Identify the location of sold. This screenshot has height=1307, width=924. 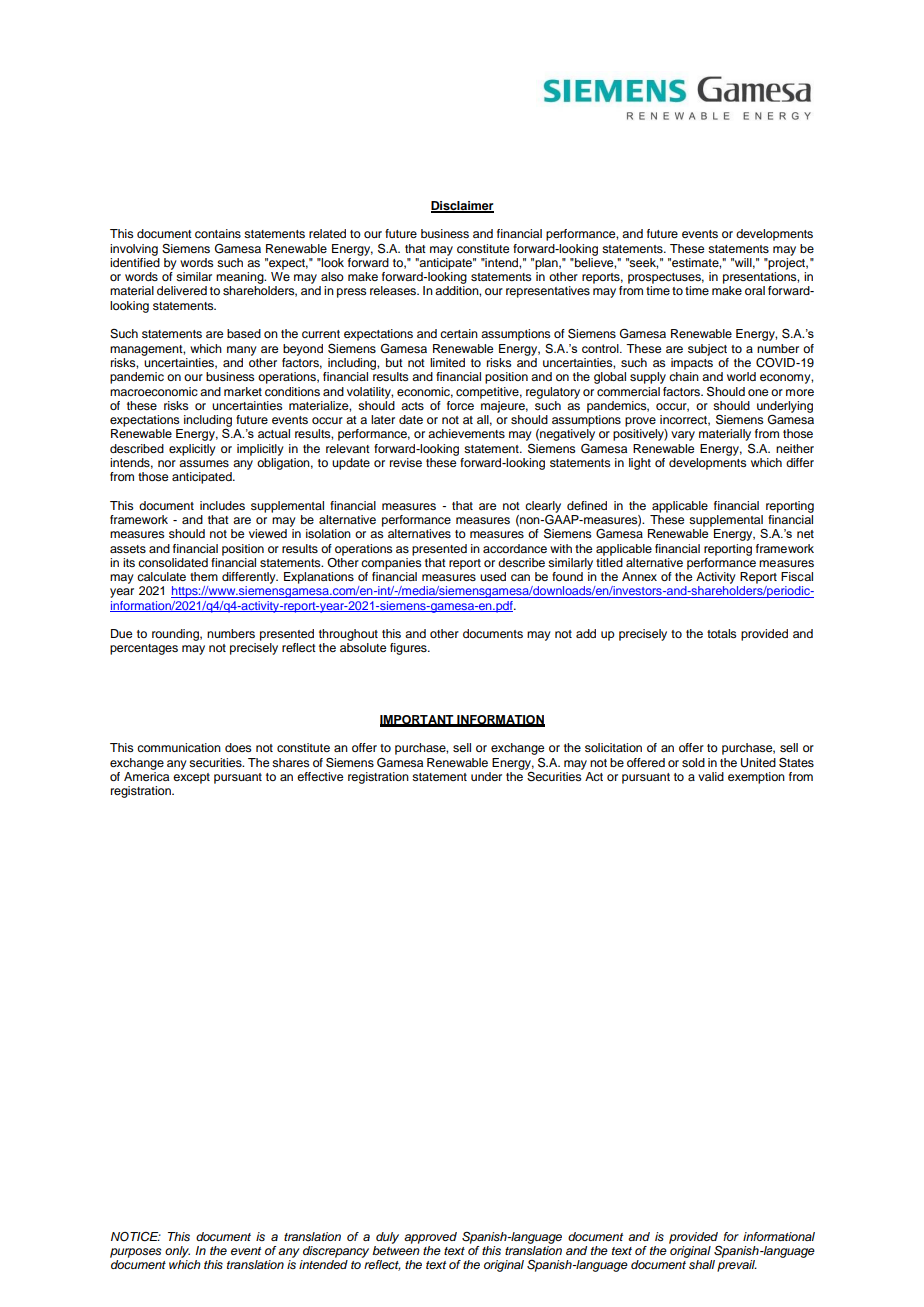
(693, 762).
